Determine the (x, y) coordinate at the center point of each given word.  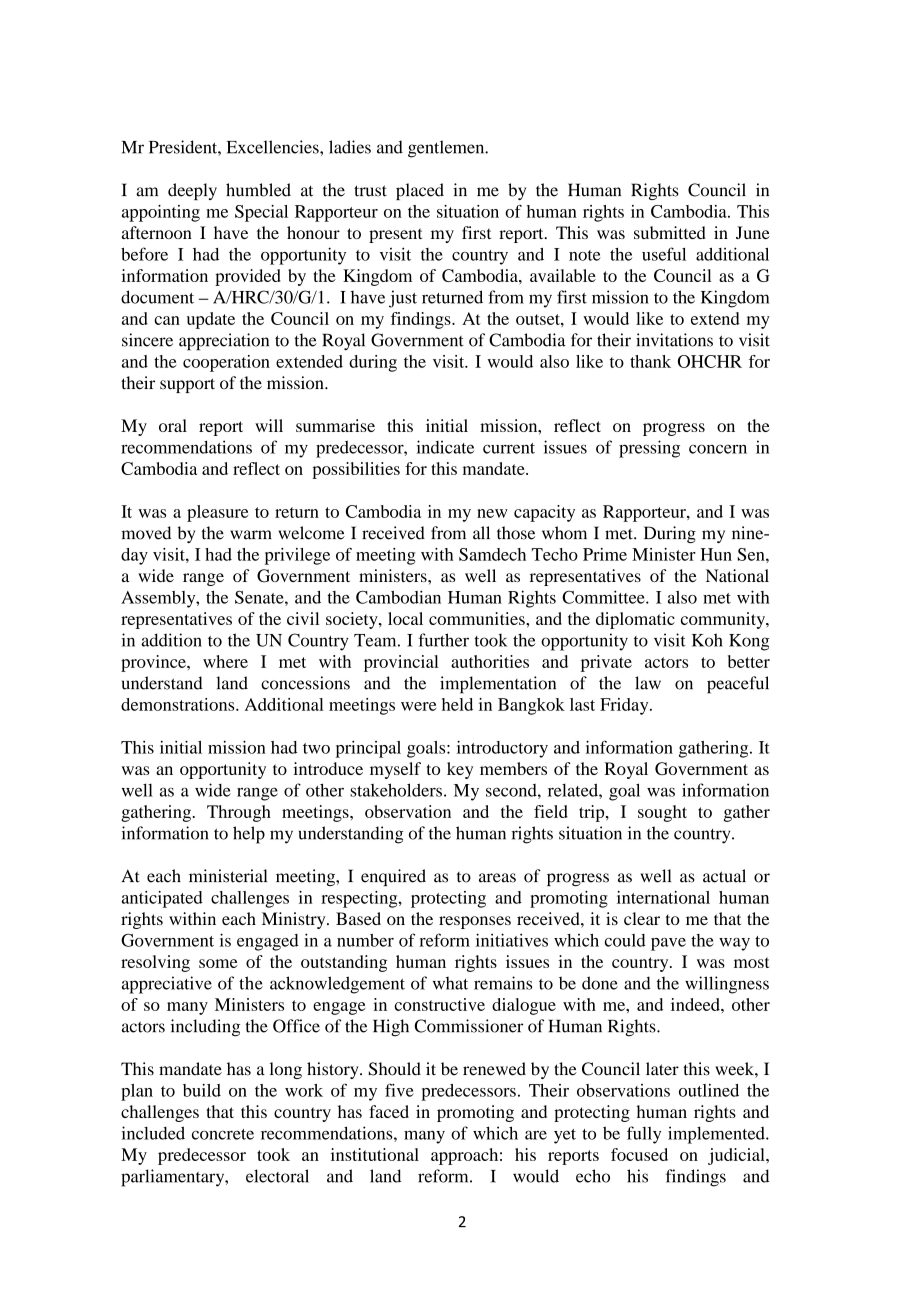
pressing (649, 449)
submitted (670, 232)
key (460, 770)
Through (239, 813)
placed (420, 191)
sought (662, 813)
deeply (192, 191)
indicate (445, 447)
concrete (223, 1134)
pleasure (217, 513)
